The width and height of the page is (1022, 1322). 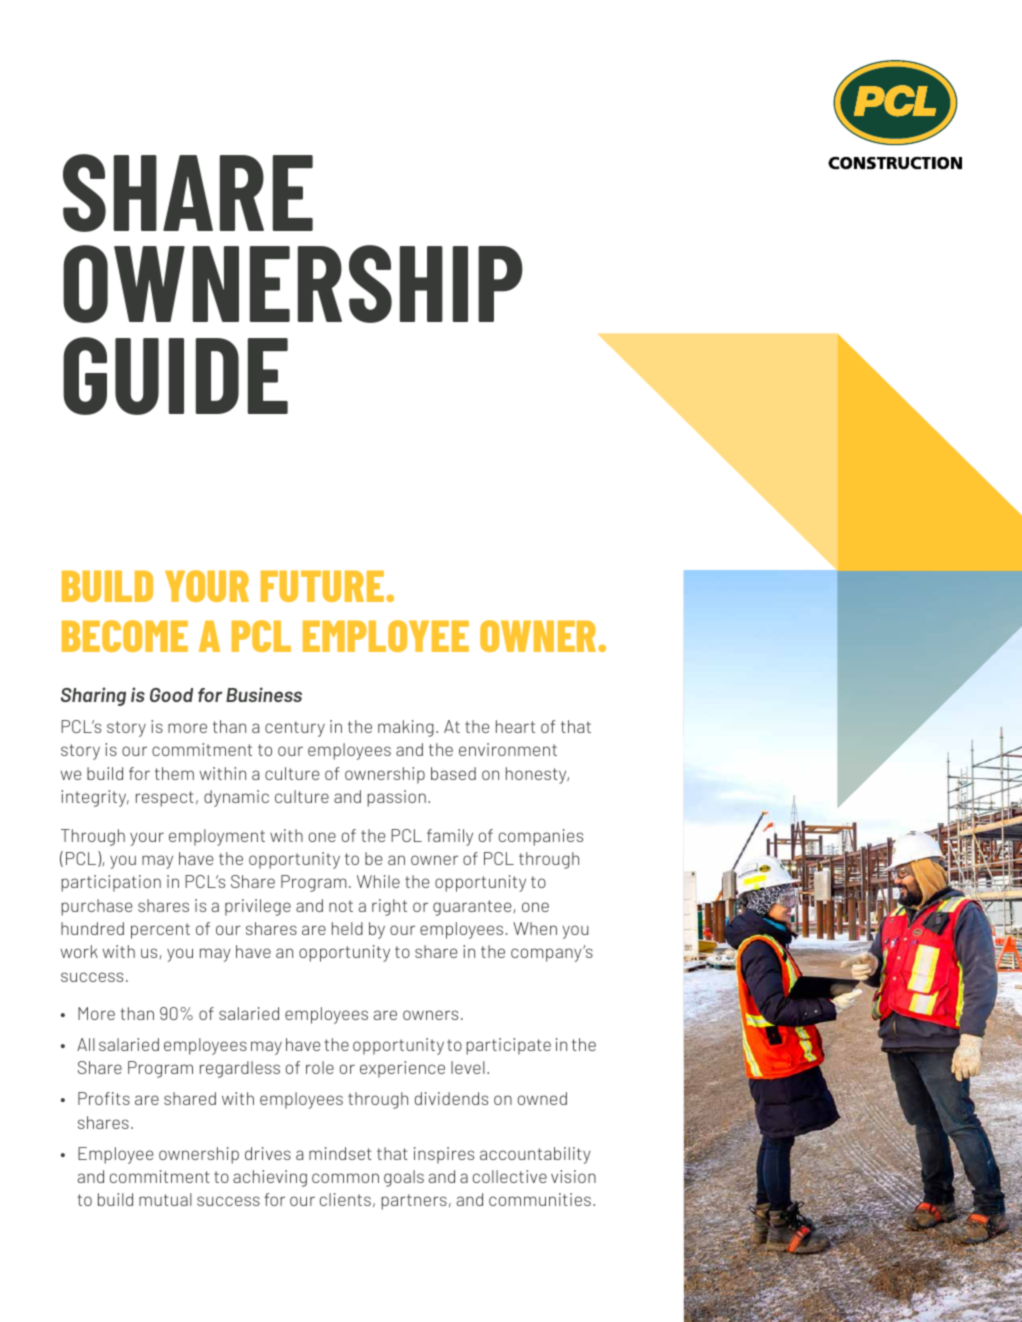 What do you see at coordinates (175, 376) in the page?
I see `GUIDE` at bounding box center [175, 376].
